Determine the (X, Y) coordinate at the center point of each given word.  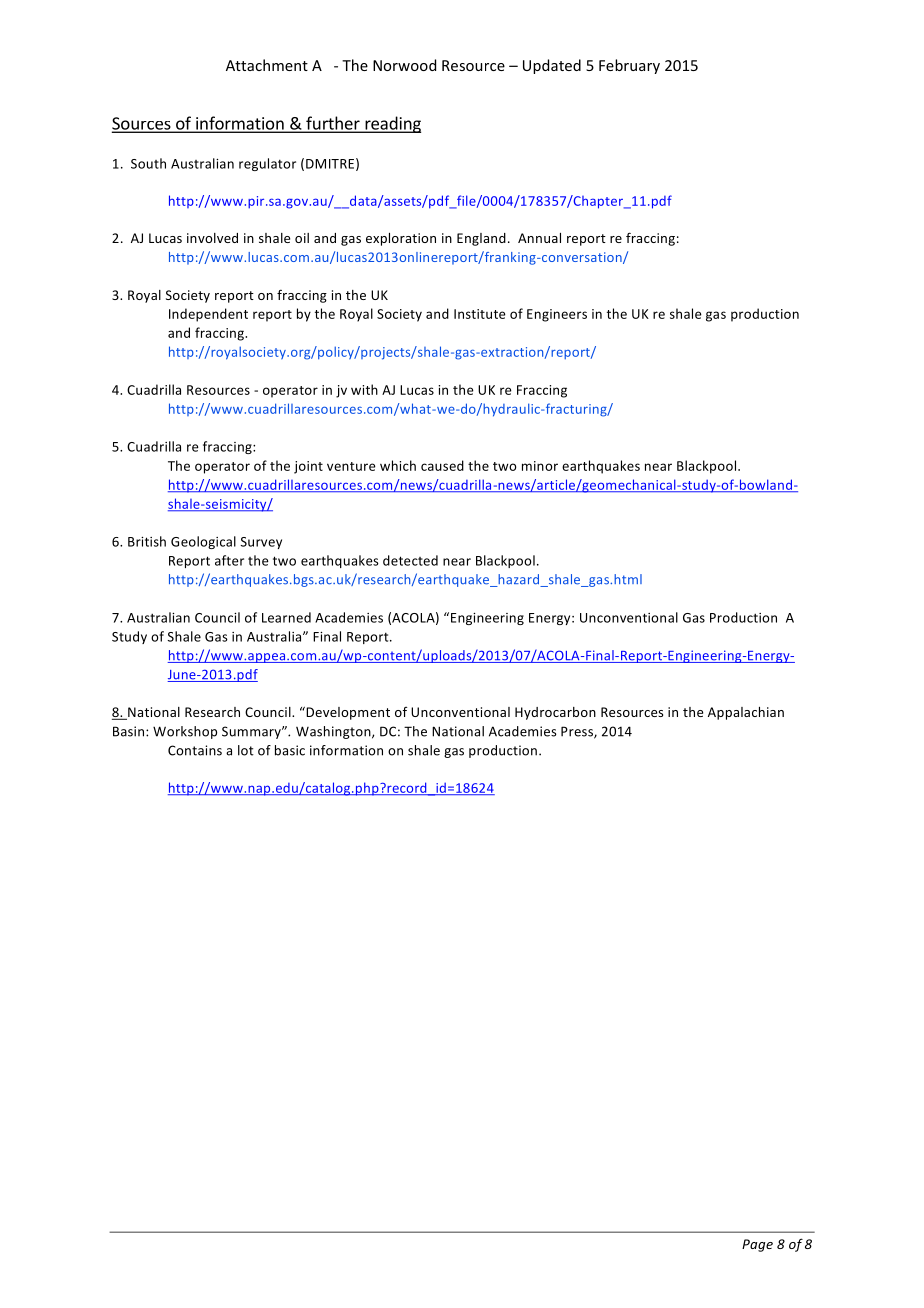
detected (410, 560)
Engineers (557, 315)
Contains (195, 750)
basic (290, 750)
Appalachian (746, 713)
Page (757, 1245)
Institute (480, 314)
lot (246, 750)
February (629, 66)
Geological (203, 542)
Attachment (267, 65)
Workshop (185, 732)
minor (540, 466)
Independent (208, 315)
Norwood (404, 65)
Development (347, 713)
